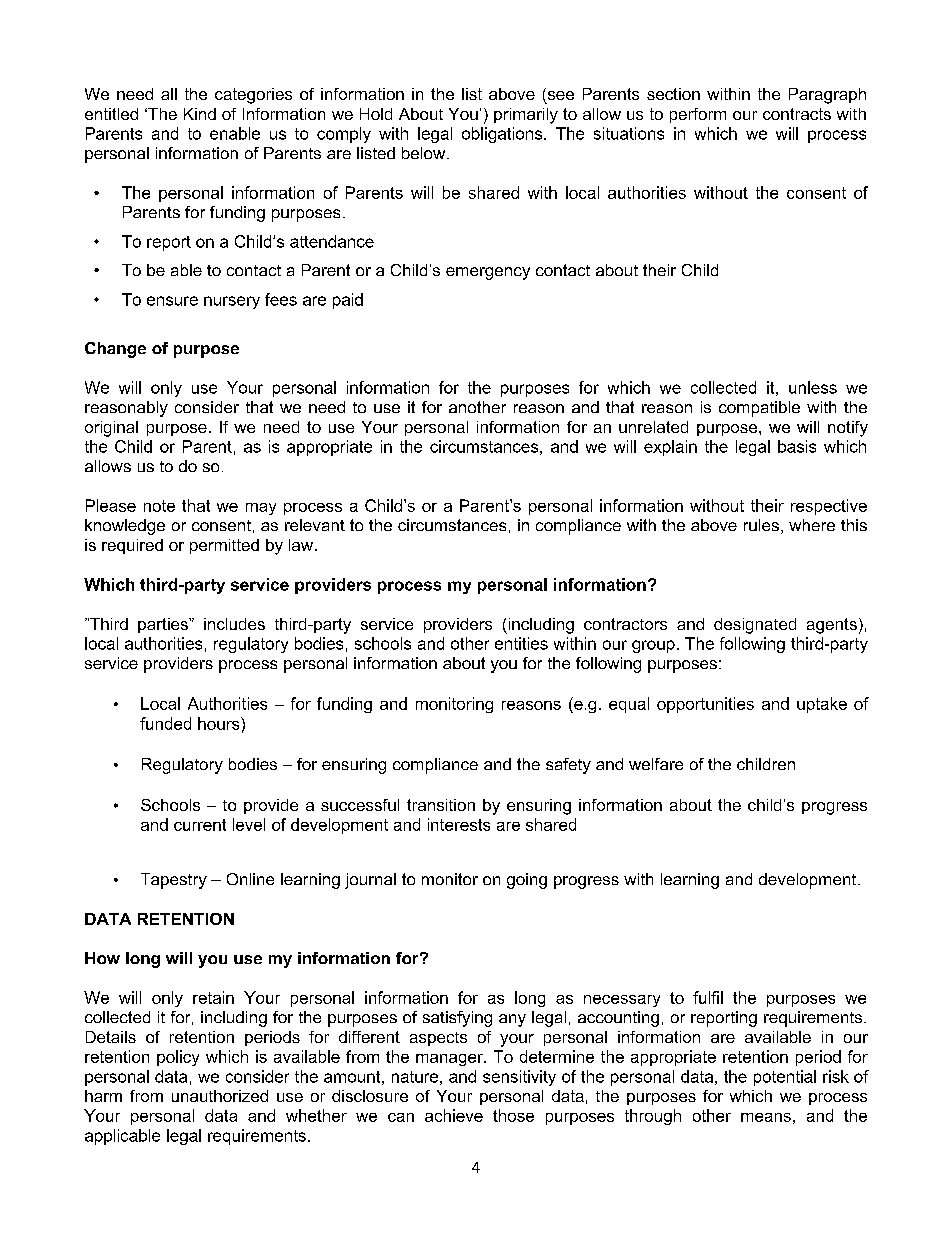  What do you see at coordinates (200, 114) in the image?
I see `Kind` at bounding box center [200, 114].
